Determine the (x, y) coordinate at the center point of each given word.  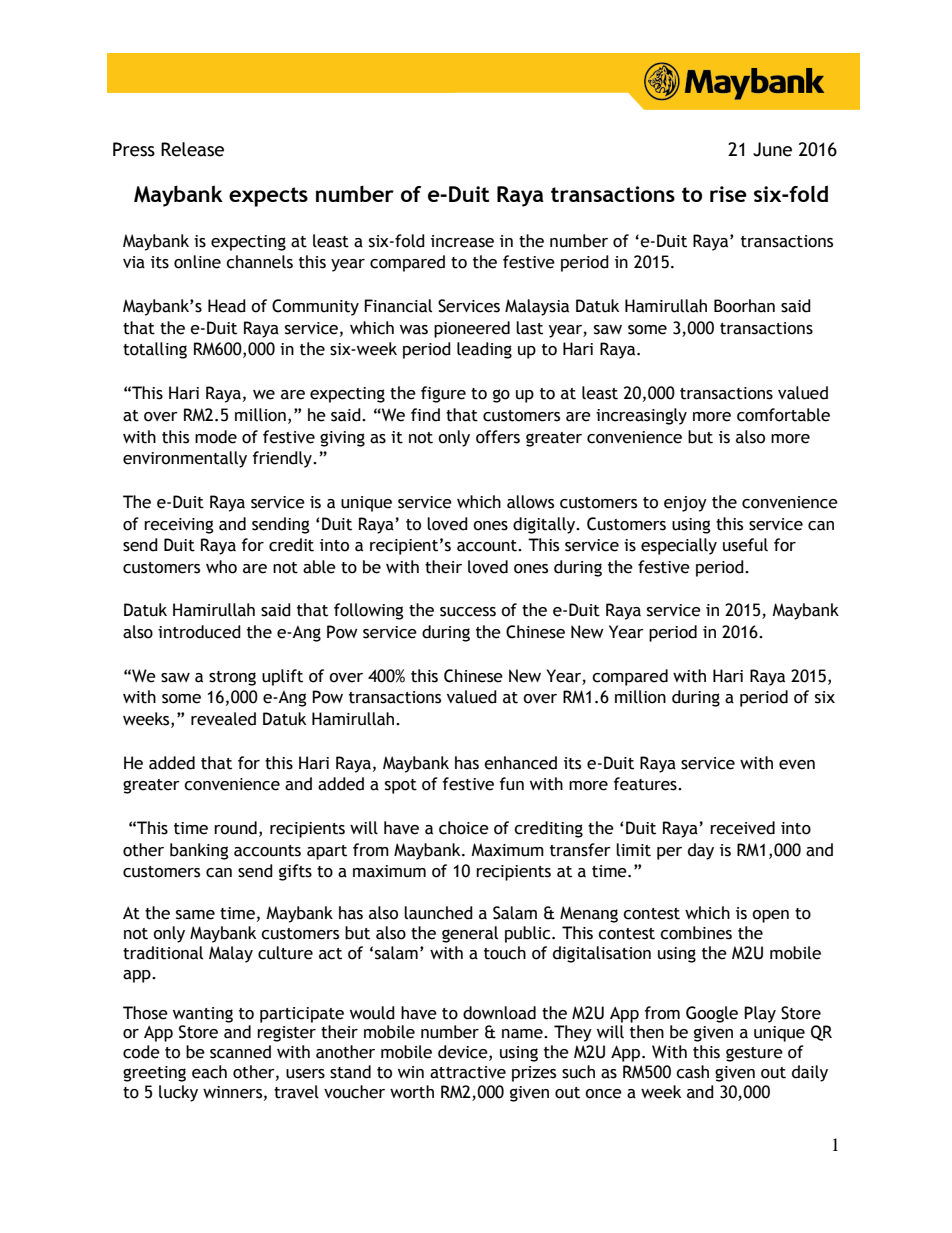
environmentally (185, 459)
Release (192, 149)
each (209, 1072)
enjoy (685, 504)
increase (462, 241)
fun (511, 784)
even (797, 765)
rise (728, 194)
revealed (223, 719)
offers (498, 437)
